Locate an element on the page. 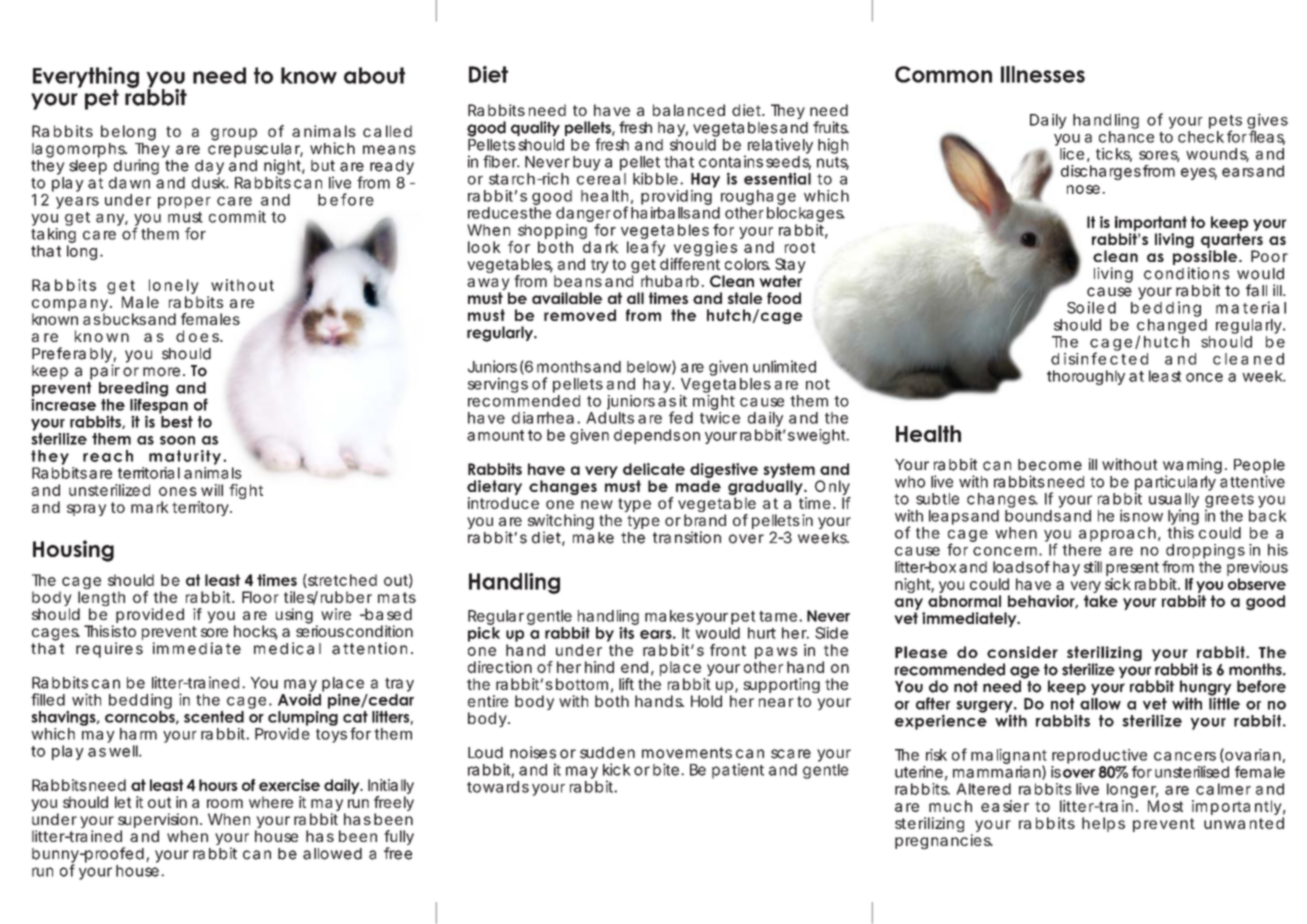 The height and width of the image is (924, 1307). consider is located at coordinates (1022, 652).
